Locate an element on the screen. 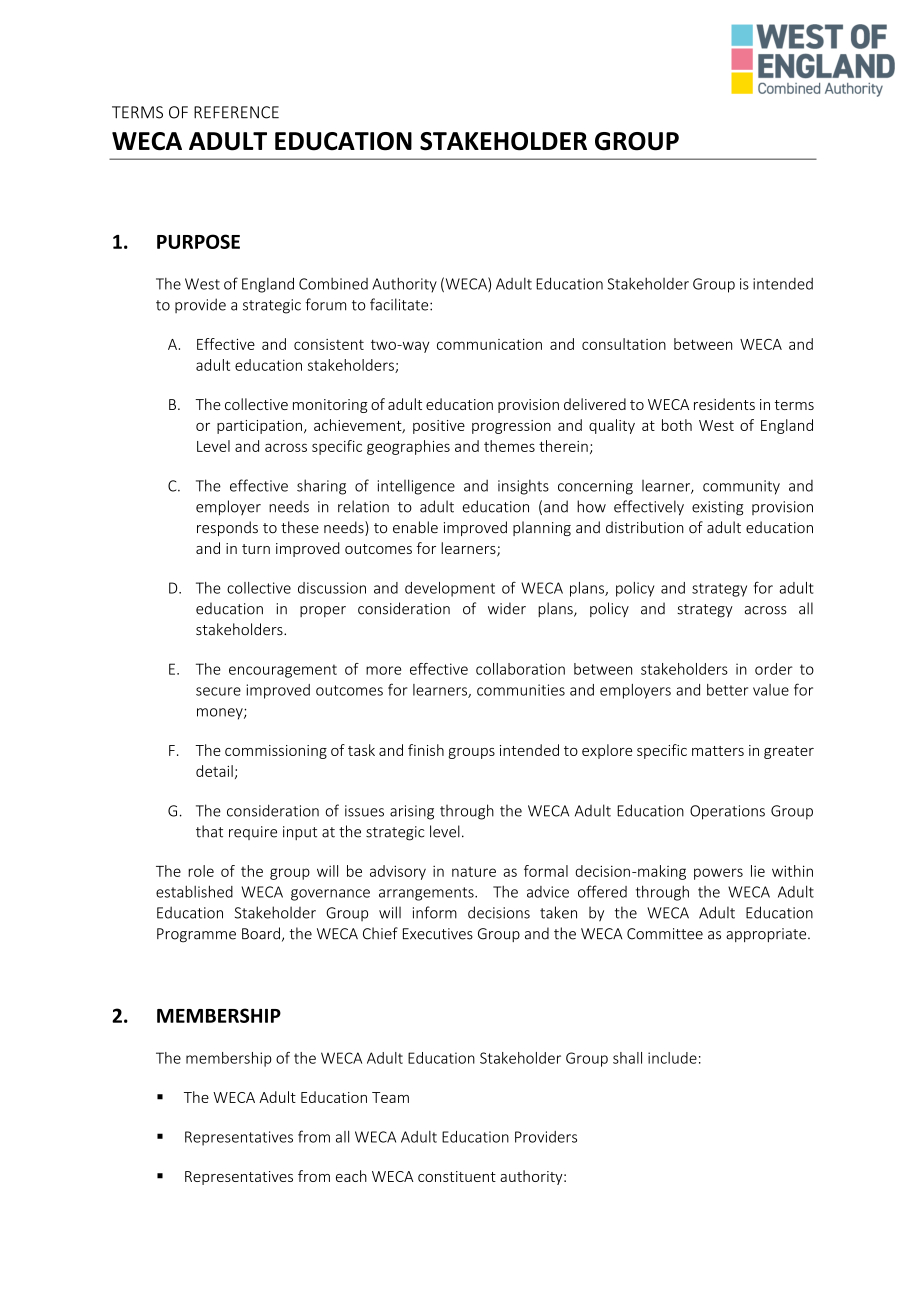 Image resolution: width=924 pixels, height=1308 pixels. consultation is located at coordinates (624, 344).
